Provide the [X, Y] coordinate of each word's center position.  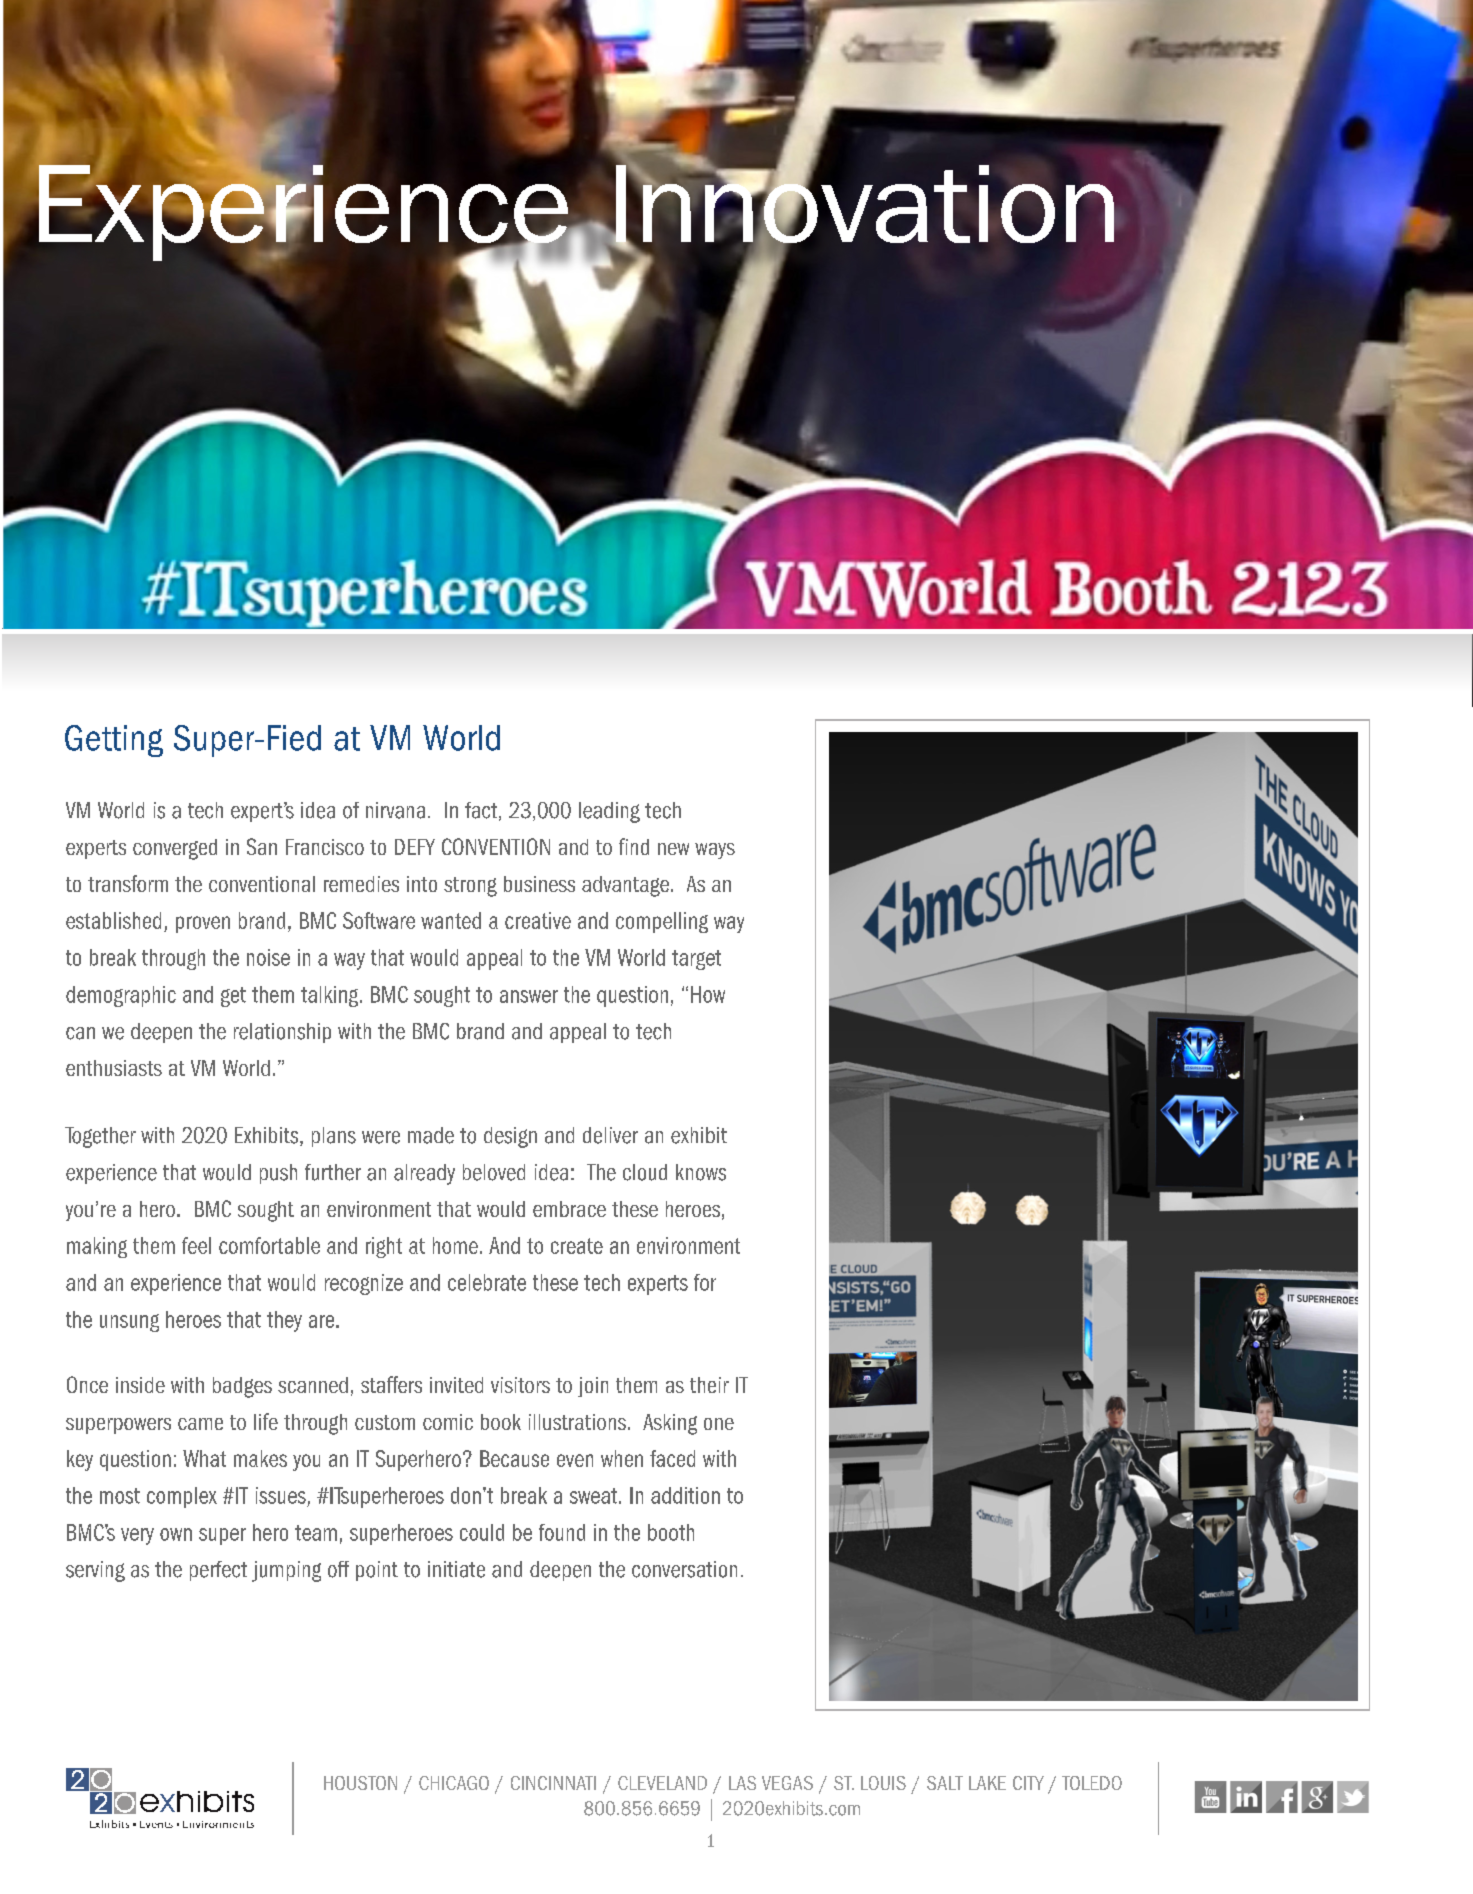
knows [701, 1172]
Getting [114, 741]
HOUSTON [360, 1783]
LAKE [987, 1783]
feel [196, 1245]
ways [715, 851]
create [577, 1246]
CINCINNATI [553, 1783]
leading [609, 812]
